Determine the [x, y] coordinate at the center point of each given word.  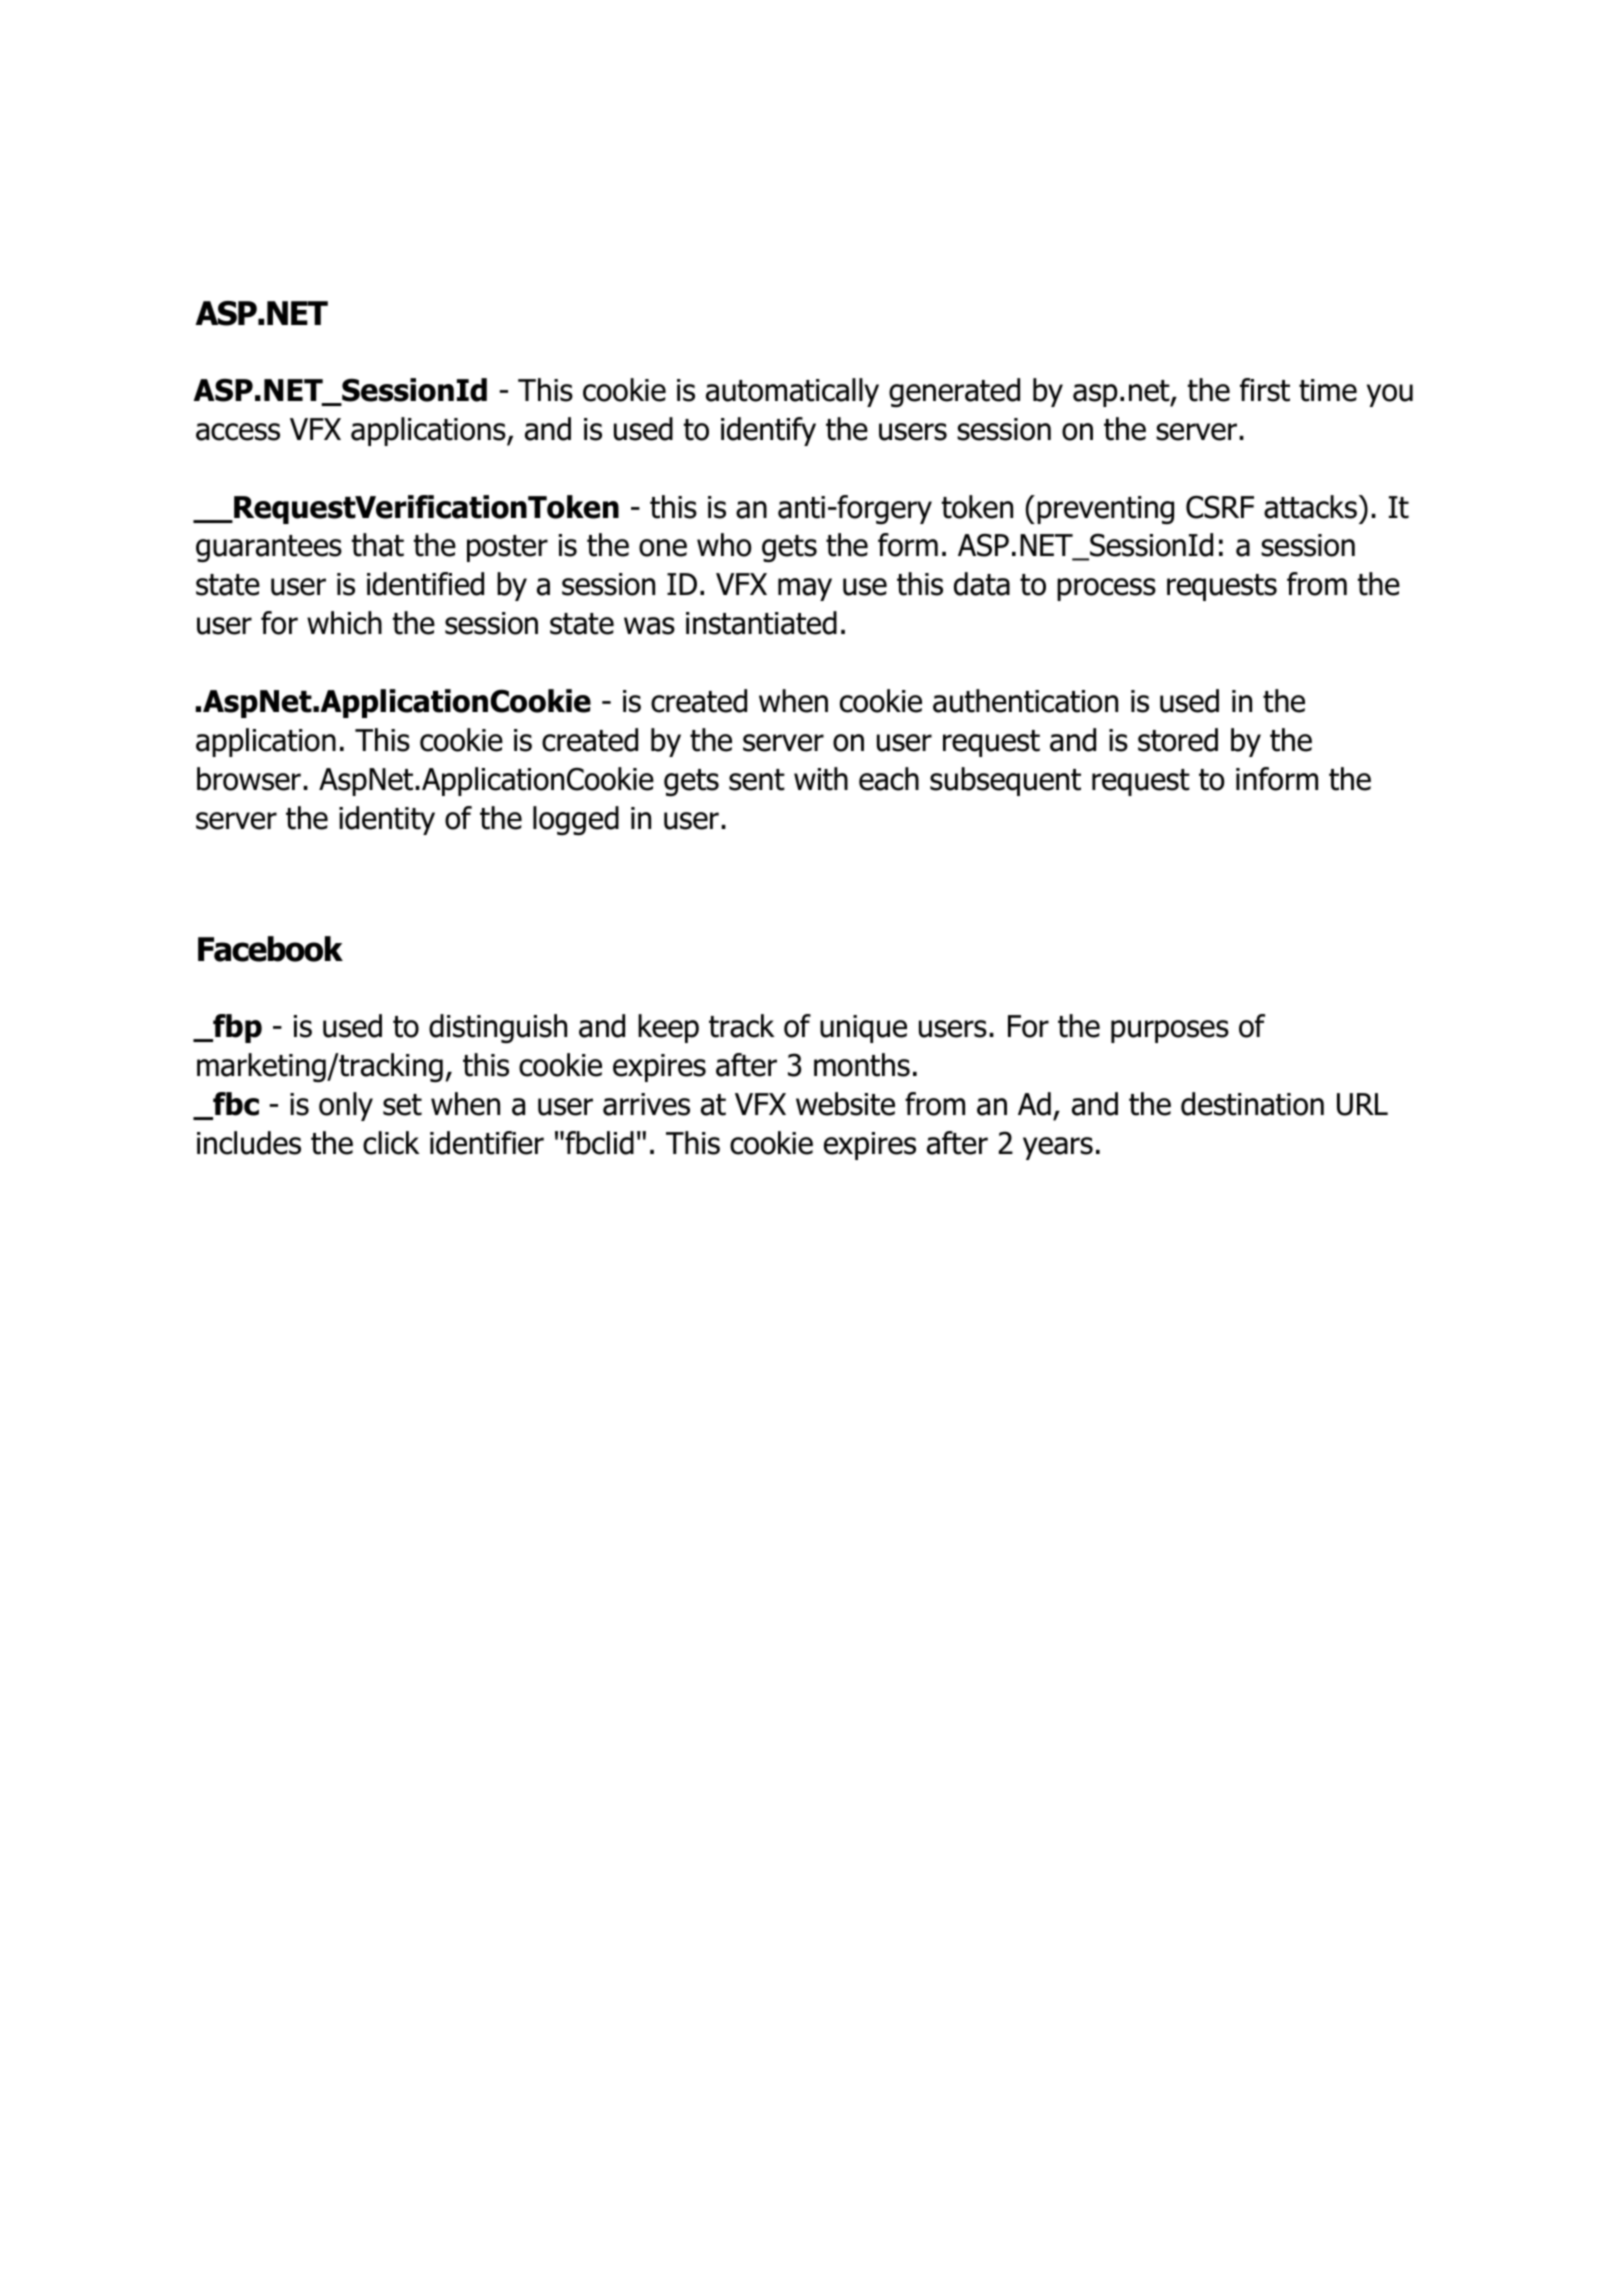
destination [1252, 1104]
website [845, 1104]
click [391, 1143]
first [1265, 390]
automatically [792, 392]
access [238, 432]
